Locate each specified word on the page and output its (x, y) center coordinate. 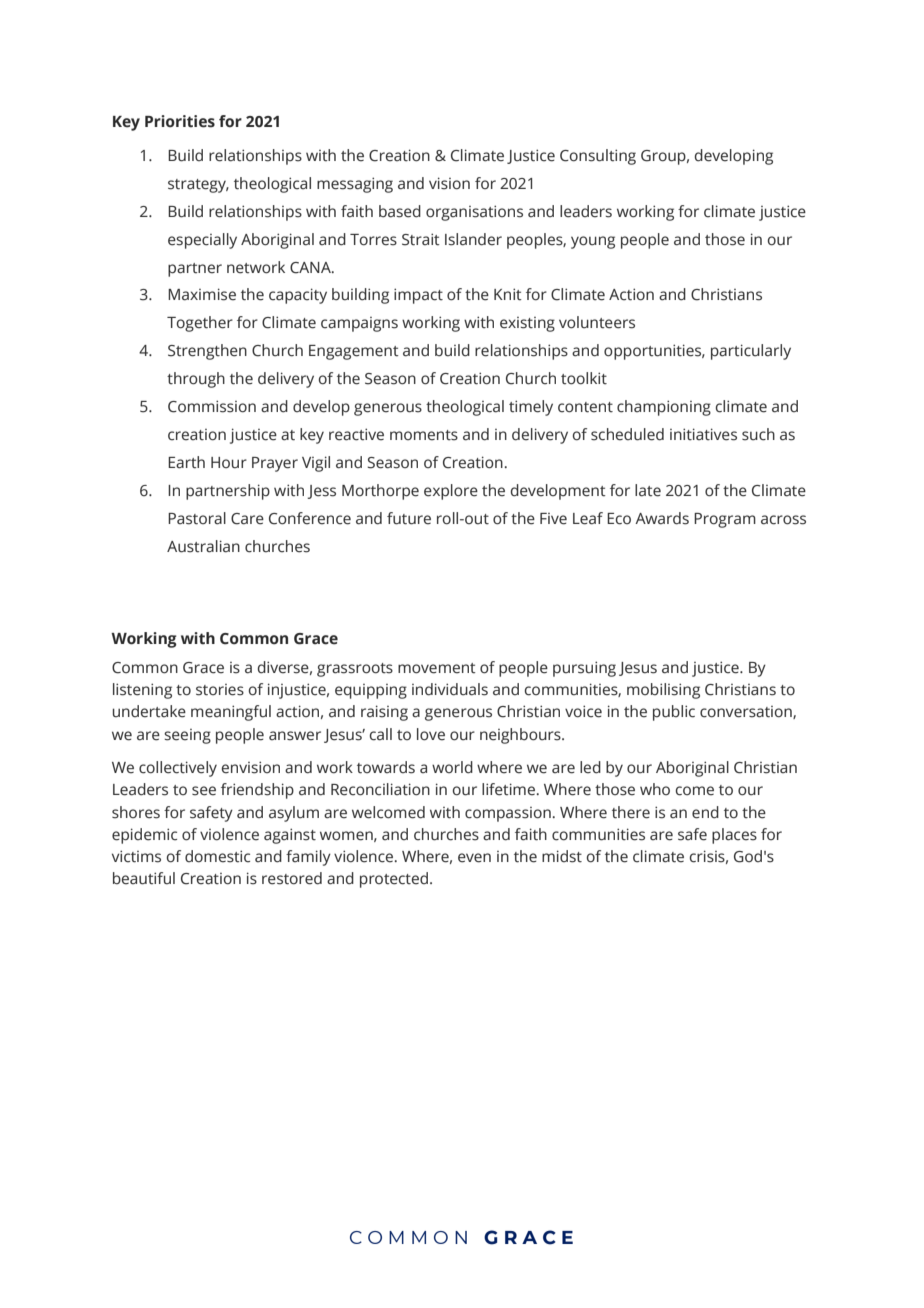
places (734, 836)
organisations (474, 213)
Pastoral (197, 518)
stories (220, 690)
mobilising (663, 691)
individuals (450, 689)
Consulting (598, 157)
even (474, 858)
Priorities (180, 121)
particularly (751, 352)
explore (451, 492)
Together (200, 324)
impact (418, 296)
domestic (217, 856)
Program (725, 520)
